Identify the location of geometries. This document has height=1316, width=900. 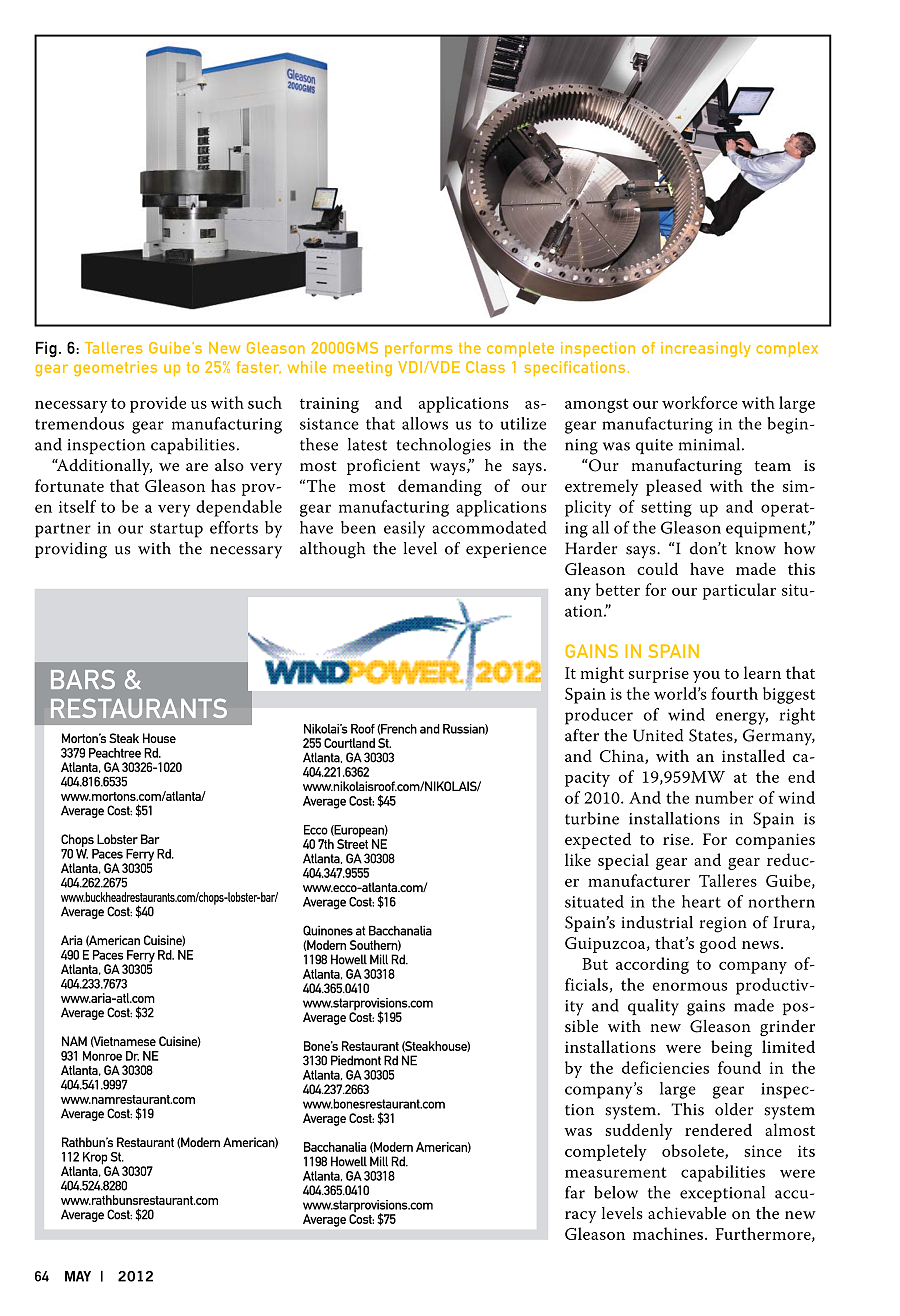
(115, 369).
